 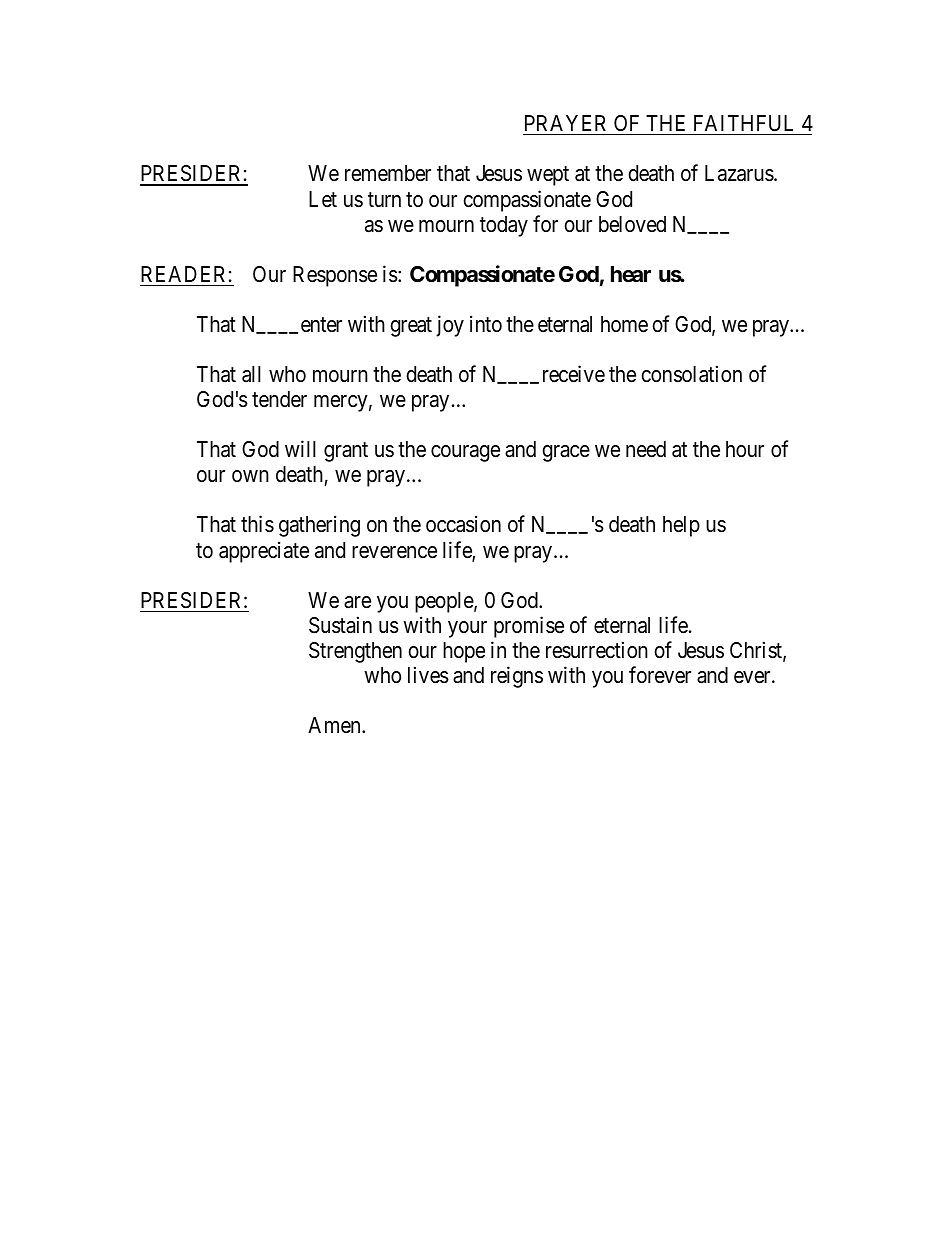 I want to click on reigns, so click(x=517, y=677).
